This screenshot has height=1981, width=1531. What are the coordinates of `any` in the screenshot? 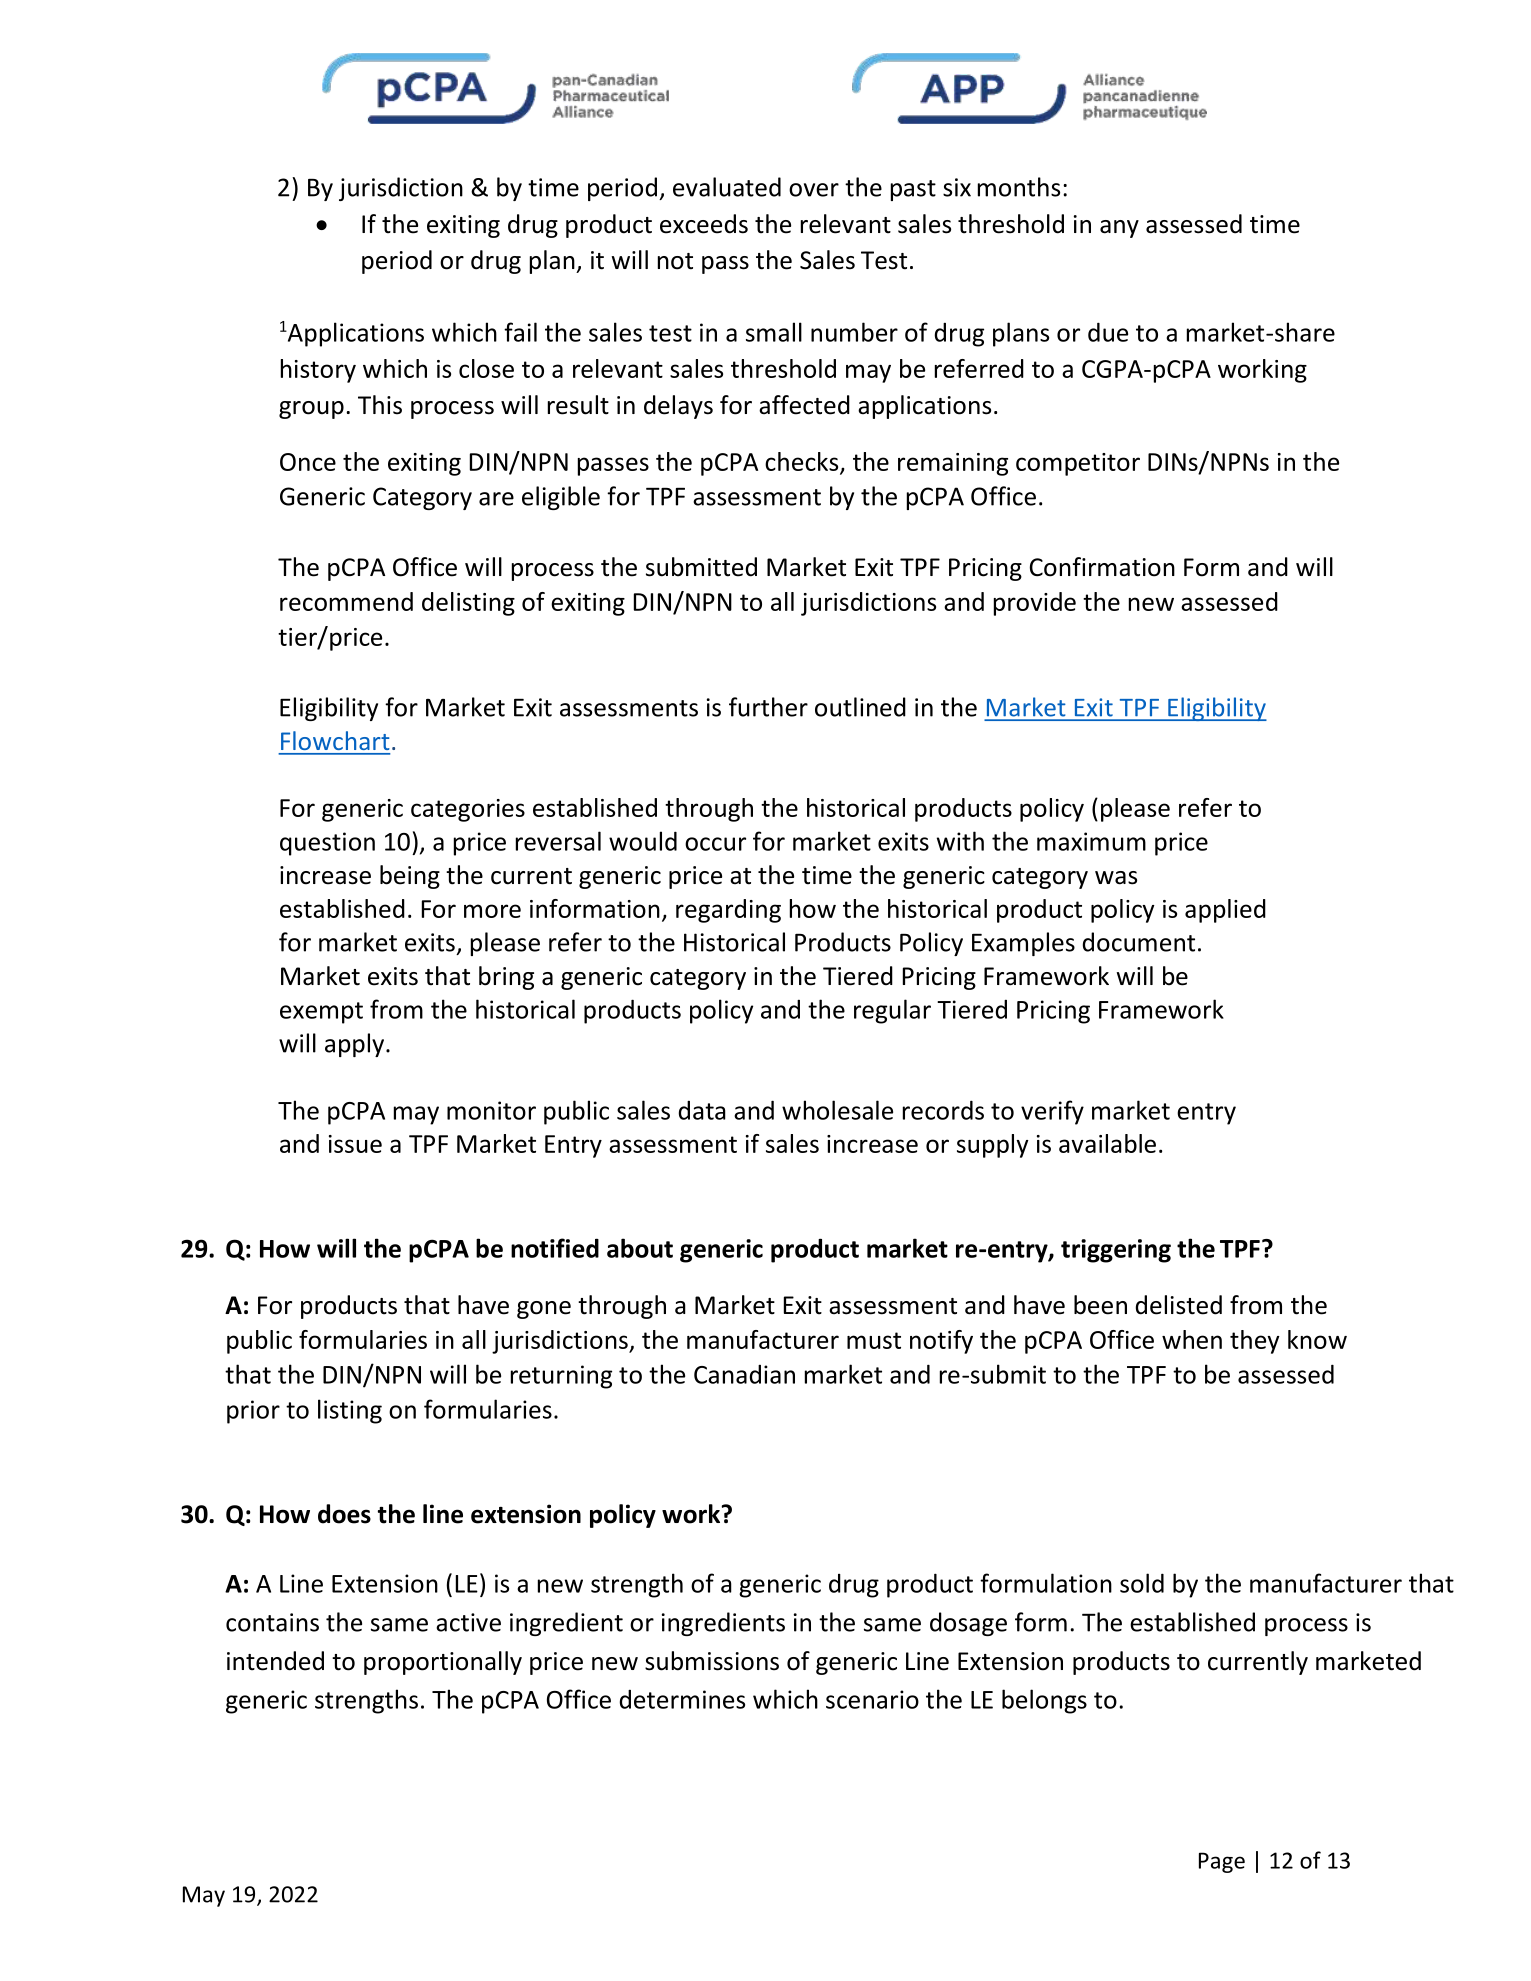 It's located at (1119, 229).
